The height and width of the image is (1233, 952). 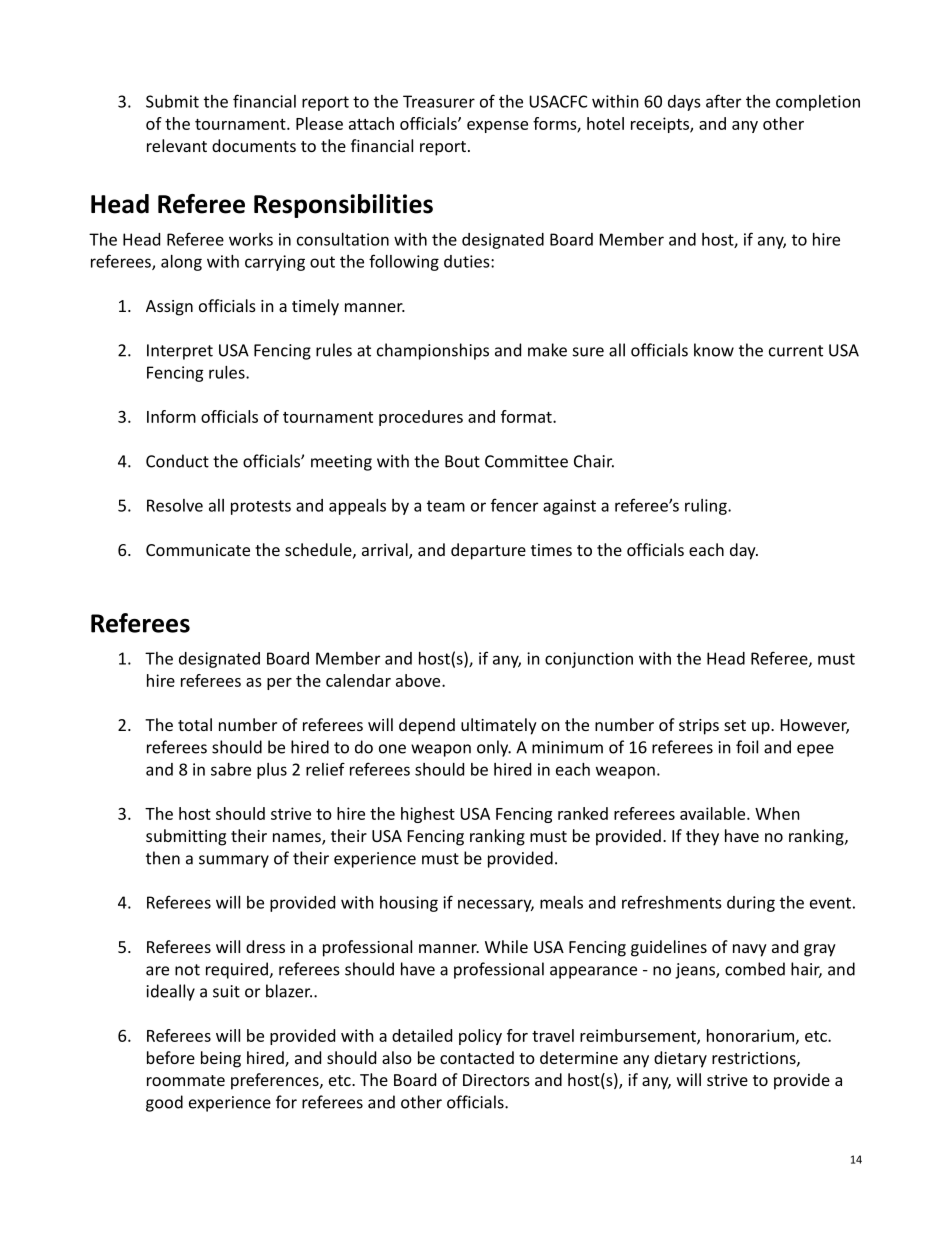 I want to click on expense, so click(x=497, y=127).
